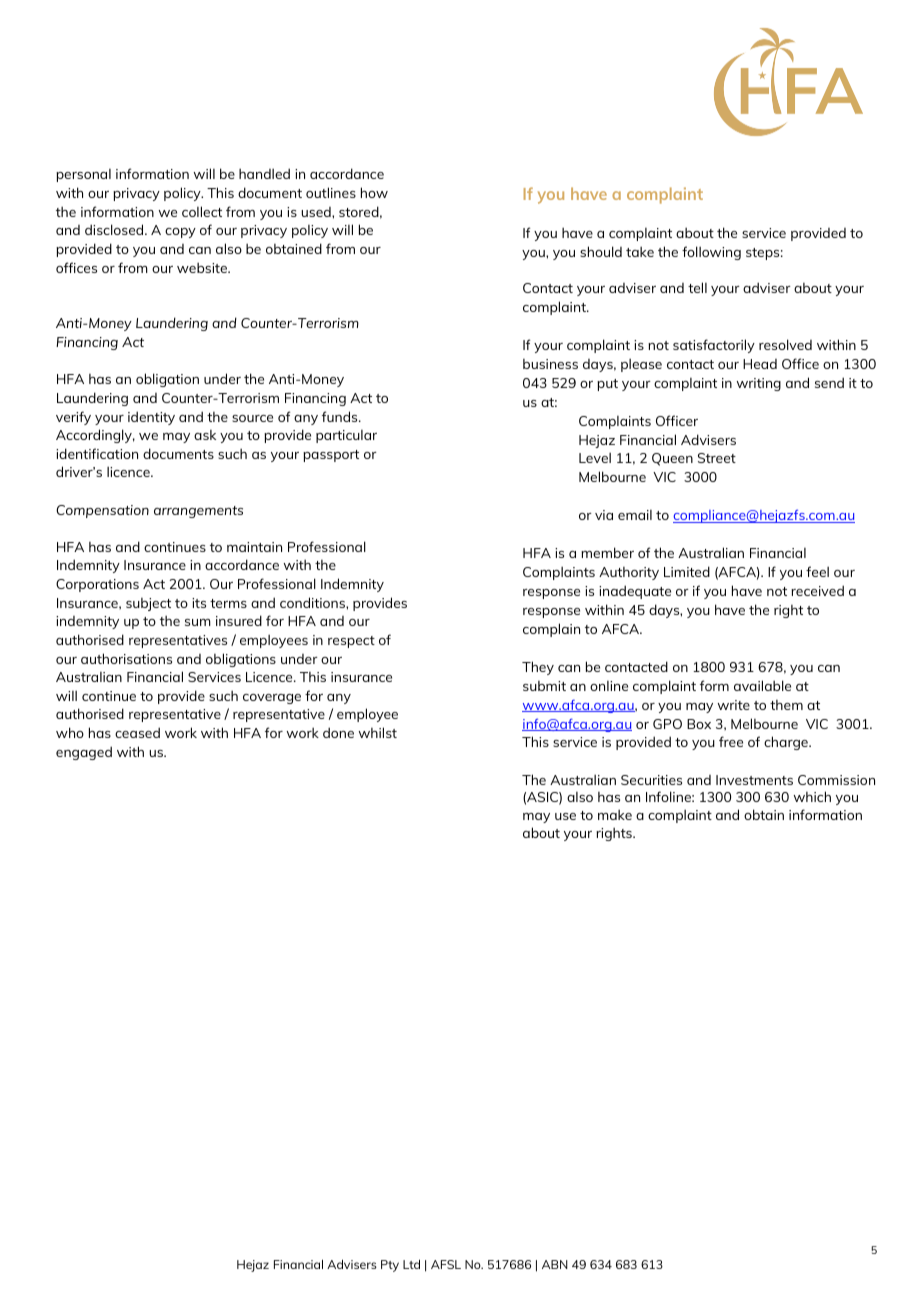 This page has height=1307, width=924. What do you see at coordinates (390, 1266) in the page?
I see `Pty` at bounding box center [390, 1266].
